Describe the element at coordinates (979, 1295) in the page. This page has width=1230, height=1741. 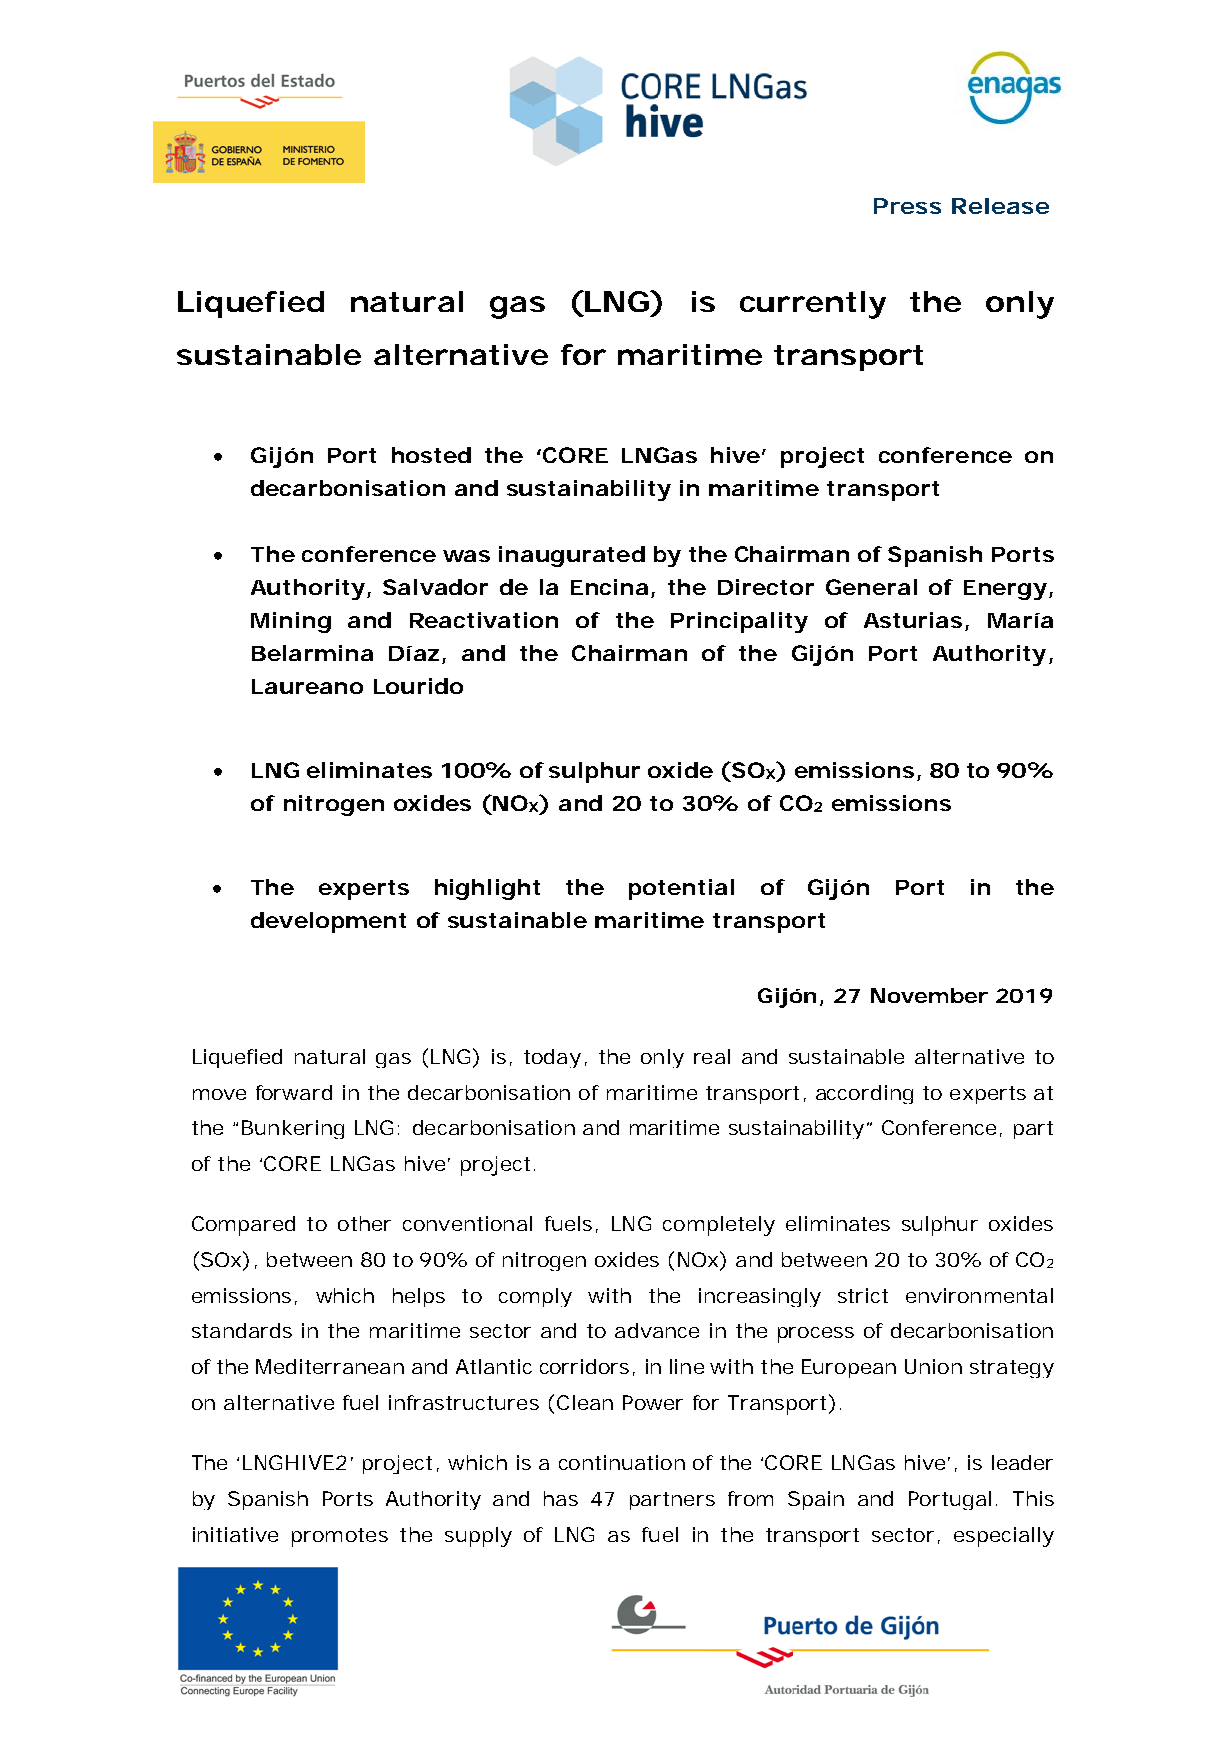
I see `environmental` at that location.
